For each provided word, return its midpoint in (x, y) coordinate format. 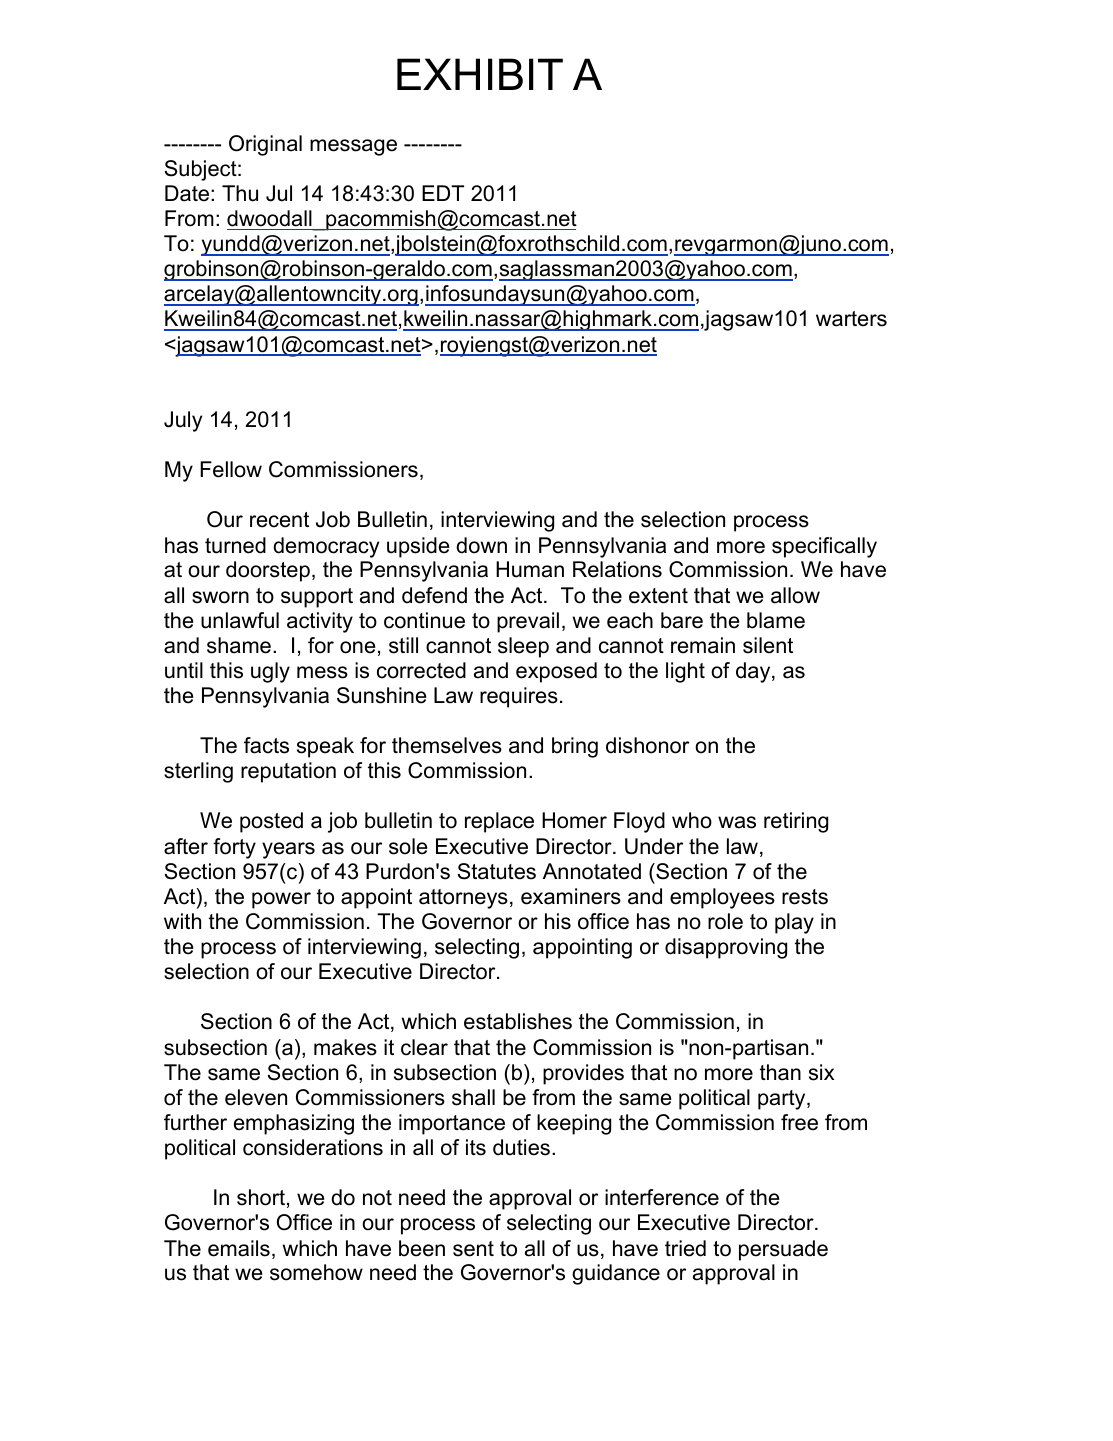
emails (239, 1248)
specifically (824, 547)
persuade (783, 1250)
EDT (443, 193)
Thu (240, 193)
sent (473, 1249)
